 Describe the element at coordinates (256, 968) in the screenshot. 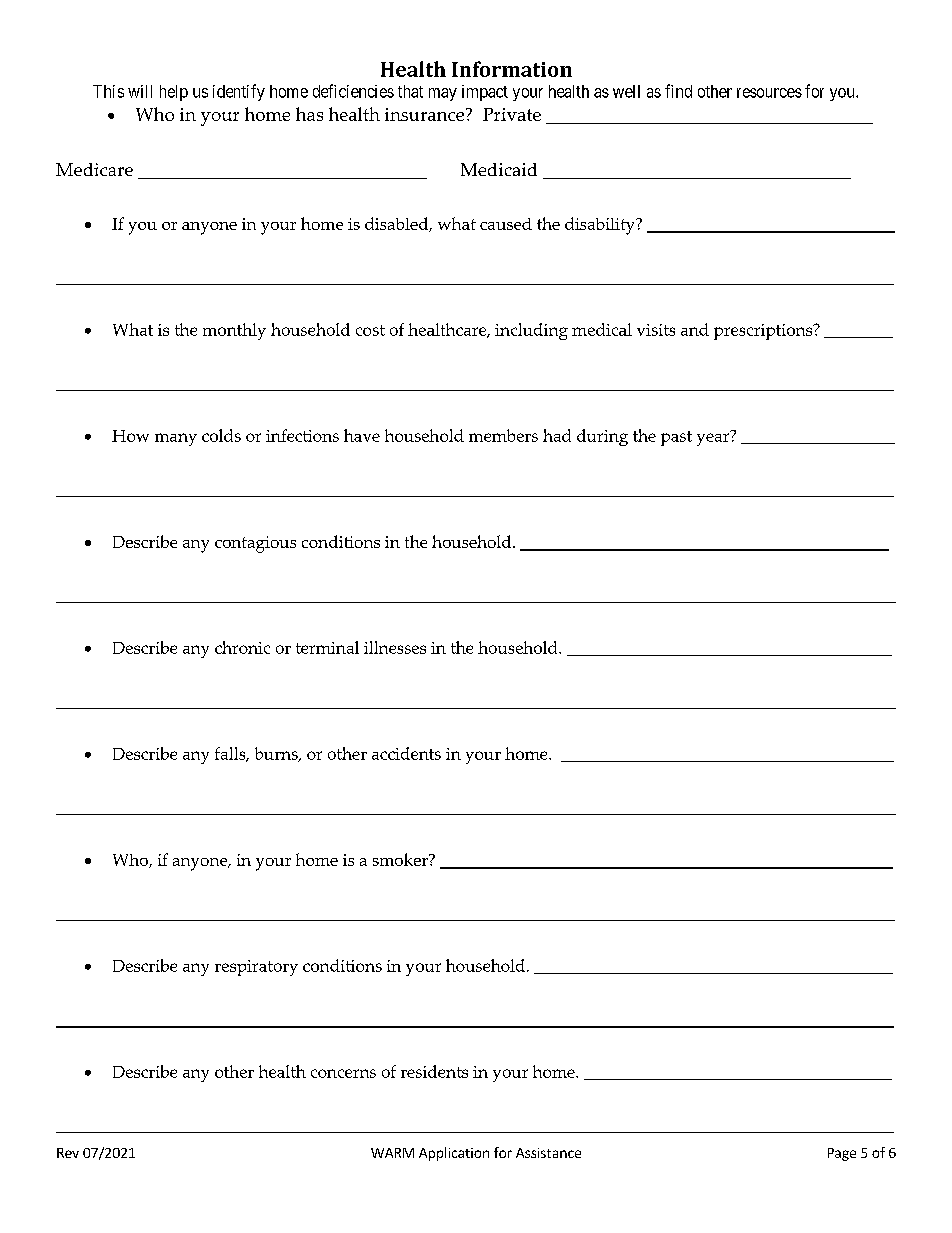

I see `respiratory` at that location.
